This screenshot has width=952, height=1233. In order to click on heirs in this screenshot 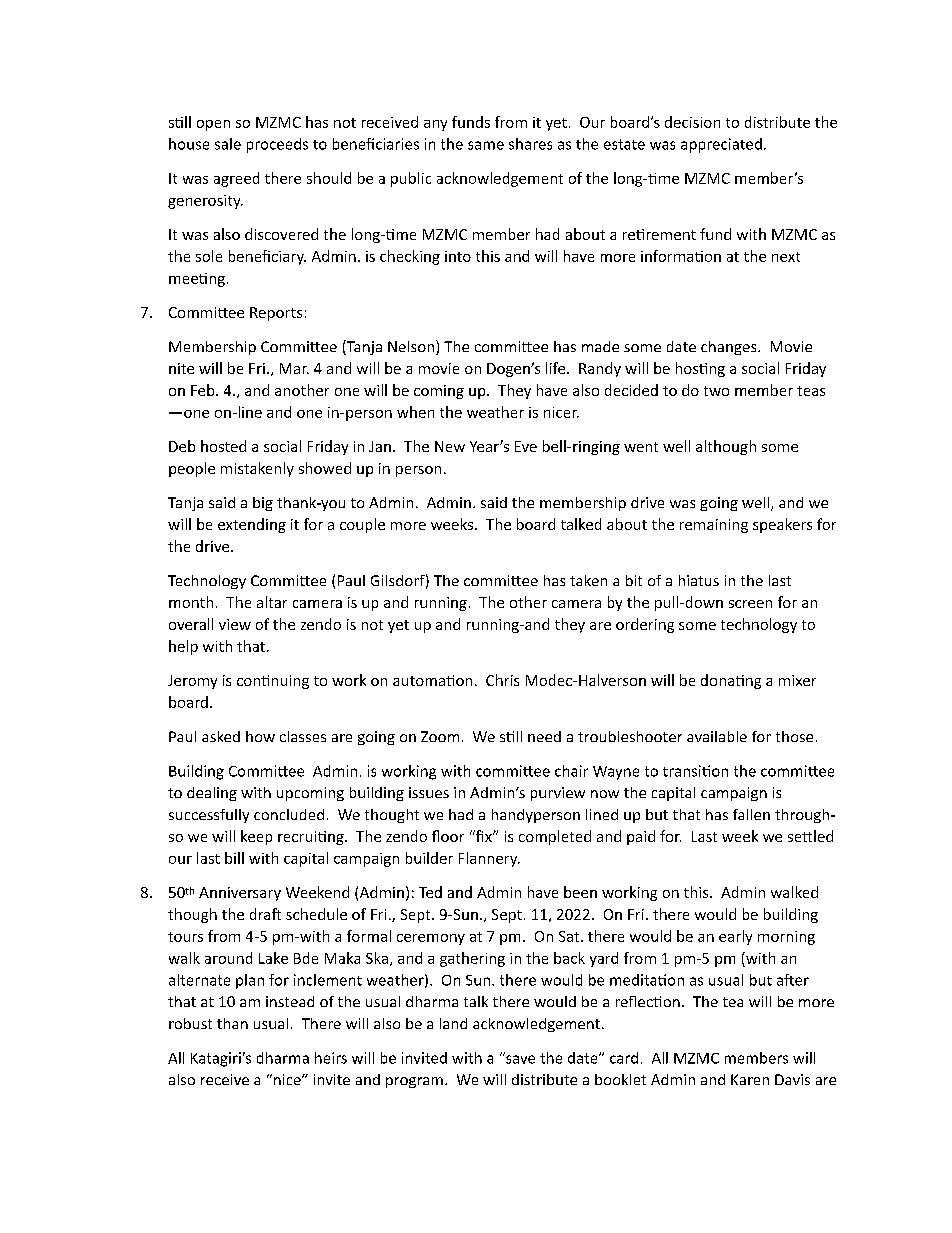, I will do `click(331, 1058)`.
